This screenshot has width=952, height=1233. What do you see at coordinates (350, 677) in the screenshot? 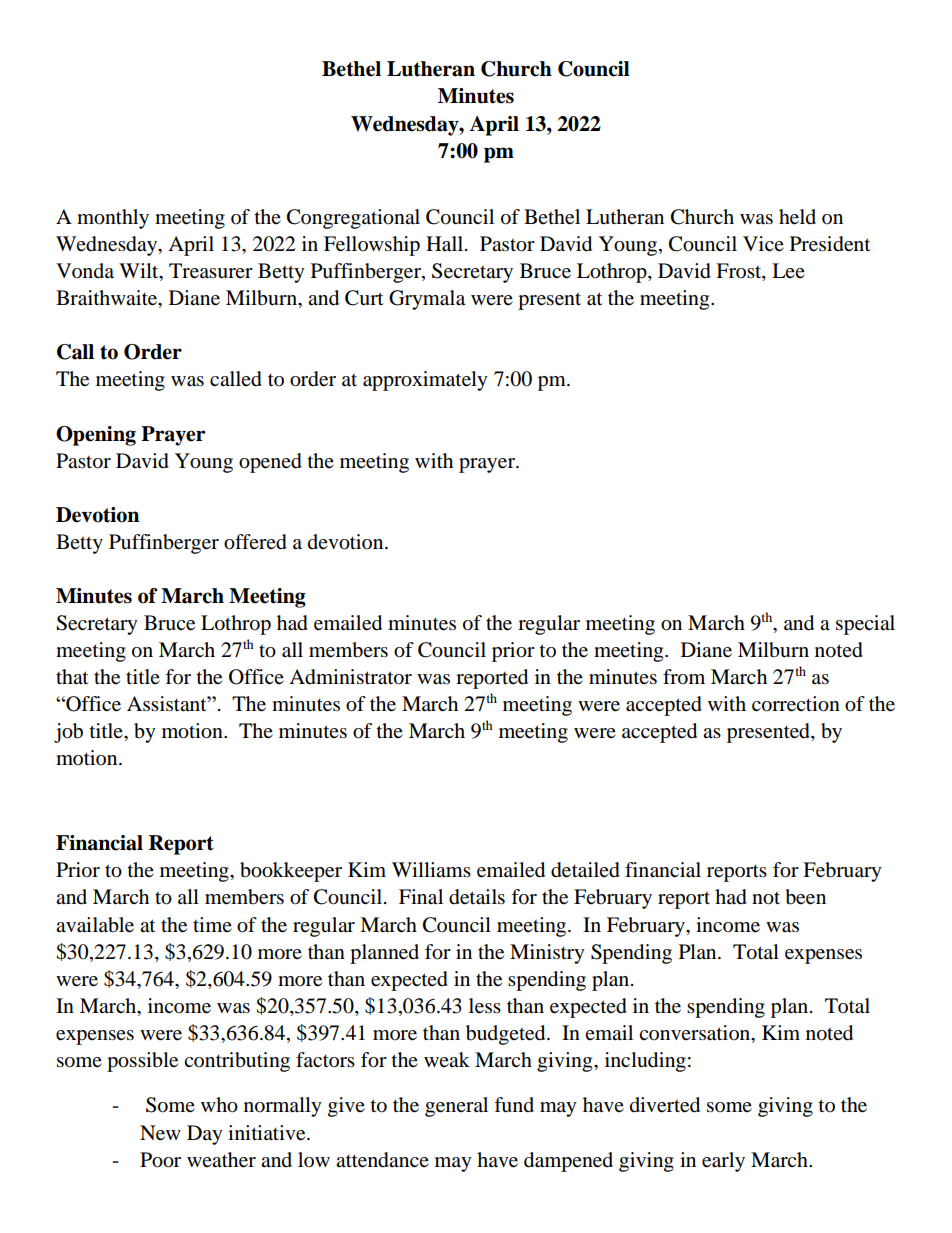
I see `Administrator` at bounding box center [350, 677].
